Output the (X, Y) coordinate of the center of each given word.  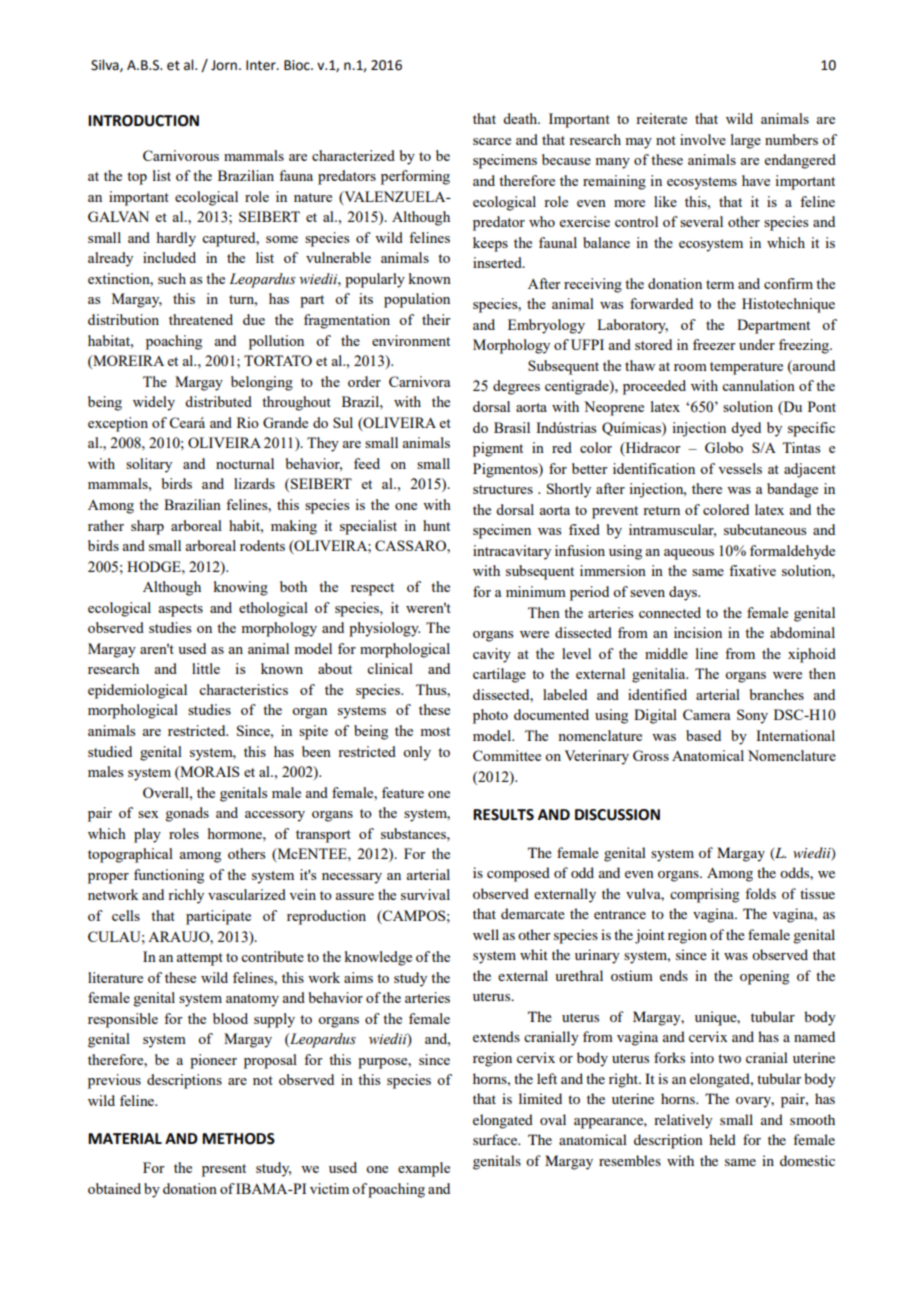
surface (496, 1139)
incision (698, 632)
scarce (492, 141)
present (224, 1170)
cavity (492, 655)
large (746, 141)
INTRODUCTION (143, 121)
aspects (180, 610)
